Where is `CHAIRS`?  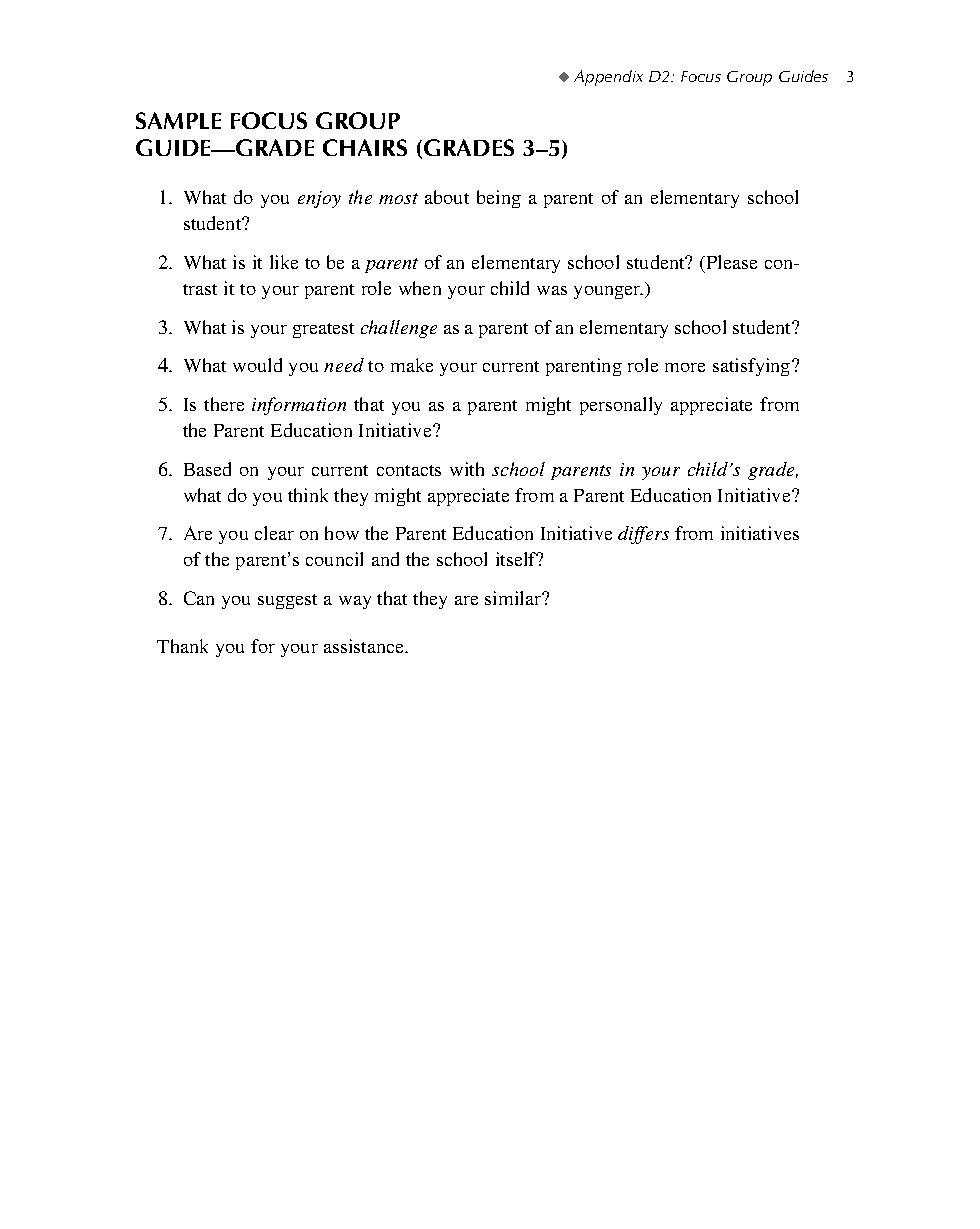
CHAIRS is located at coordinates (365, 147).
